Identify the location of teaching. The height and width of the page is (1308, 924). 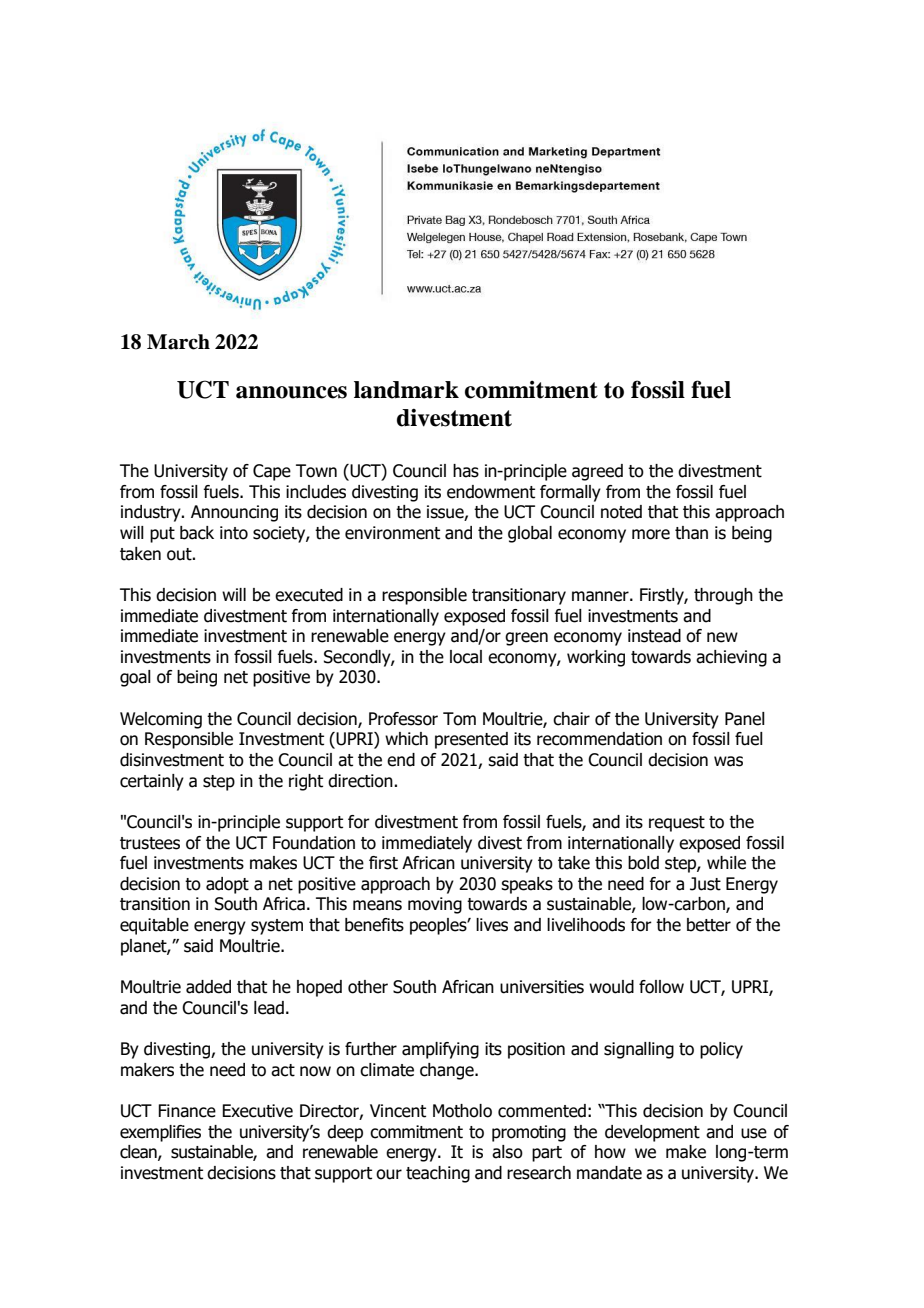
(438, 1174).
